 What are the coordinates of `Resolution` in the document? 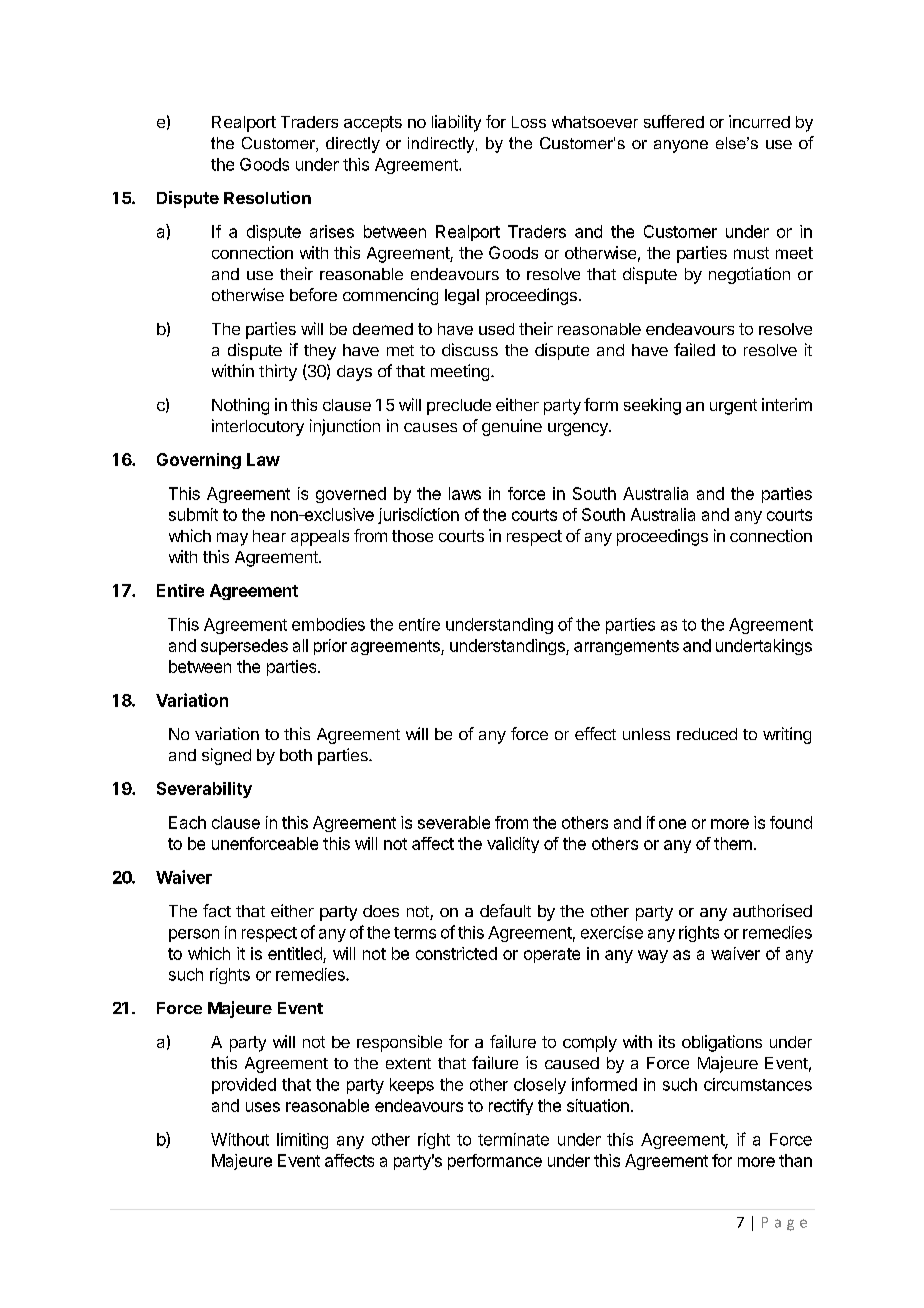 It's located at (267, 197).
